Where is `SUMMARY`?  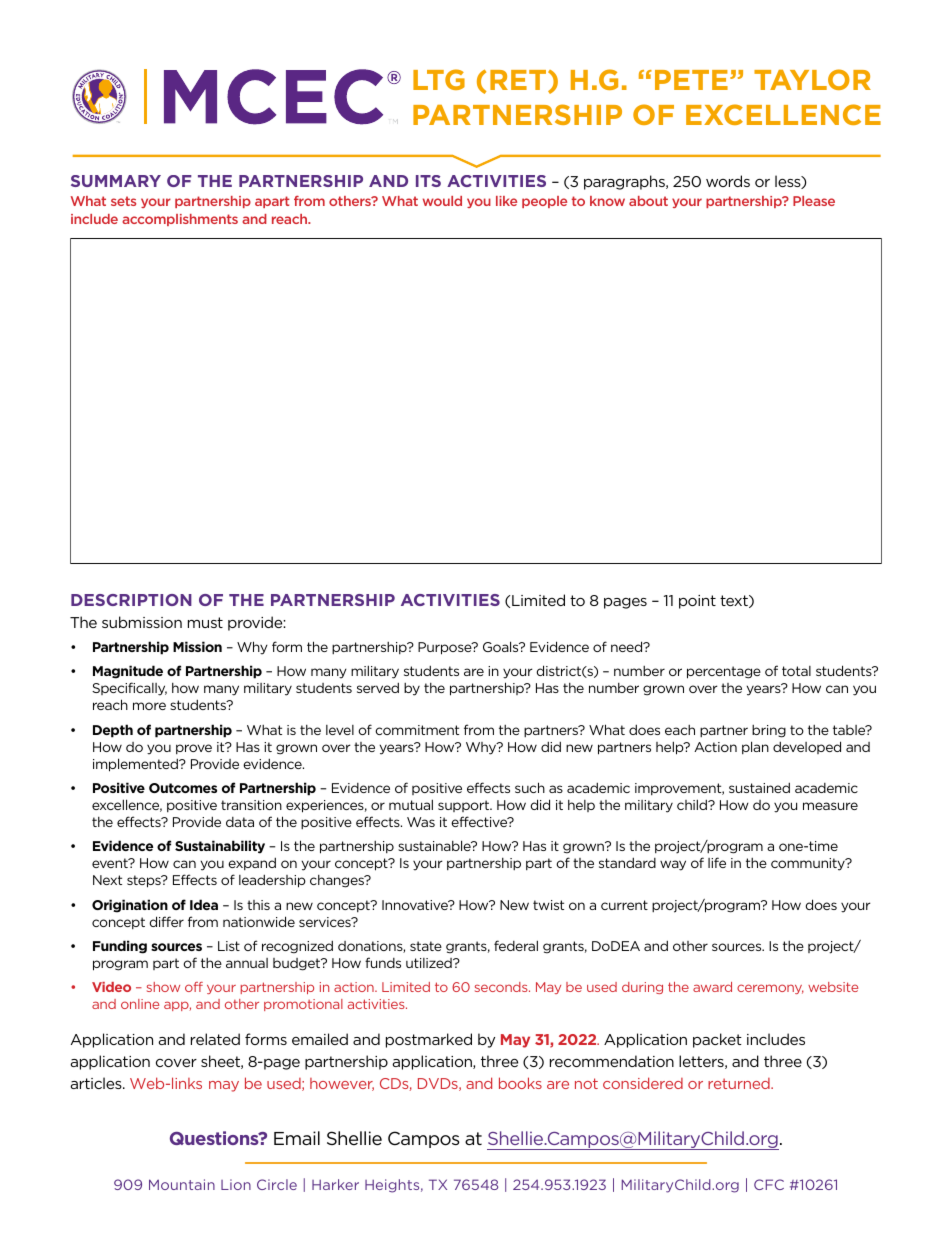 SUMMARY is located at coordinates (116, 181).
